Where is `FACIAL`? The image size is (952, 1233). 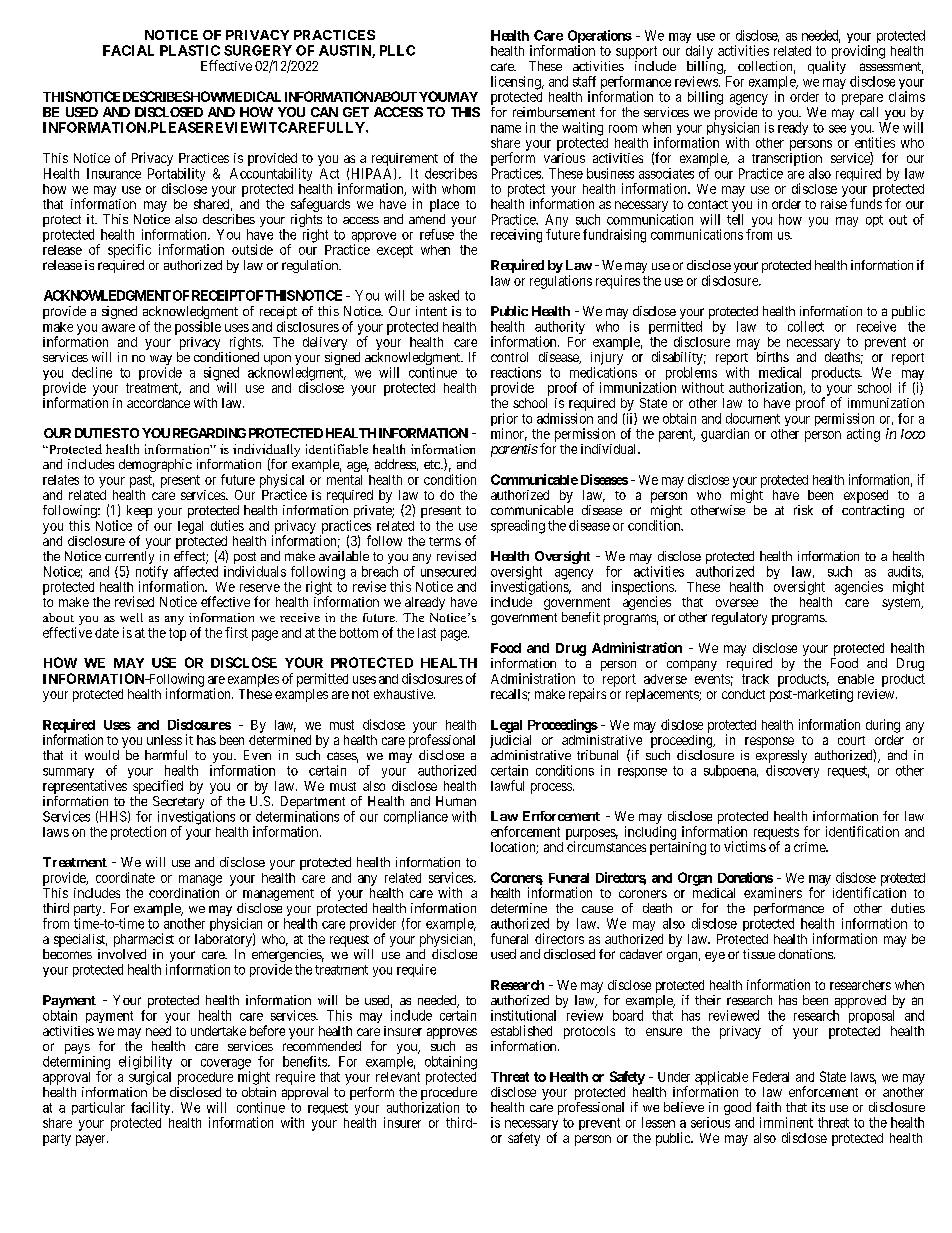 FACIAL is located at coordinates (128, 50).
